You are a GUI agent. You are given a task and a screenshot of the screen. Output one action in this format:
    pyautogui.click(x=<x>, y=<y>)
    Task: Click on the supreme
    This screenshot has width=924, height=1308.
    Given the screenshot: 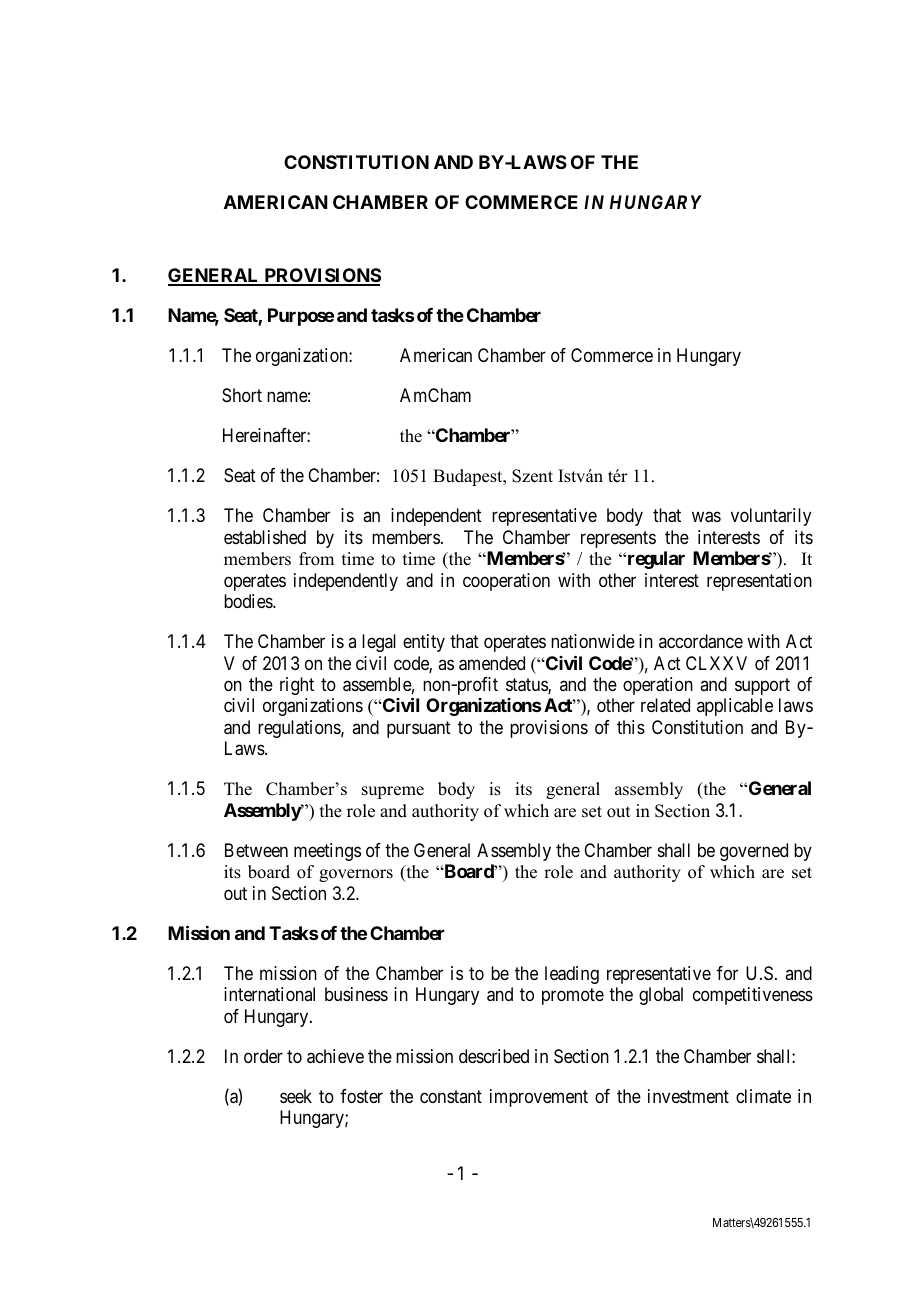 What is the action you would take?
    pyautogui.click(x=393, y=792)
